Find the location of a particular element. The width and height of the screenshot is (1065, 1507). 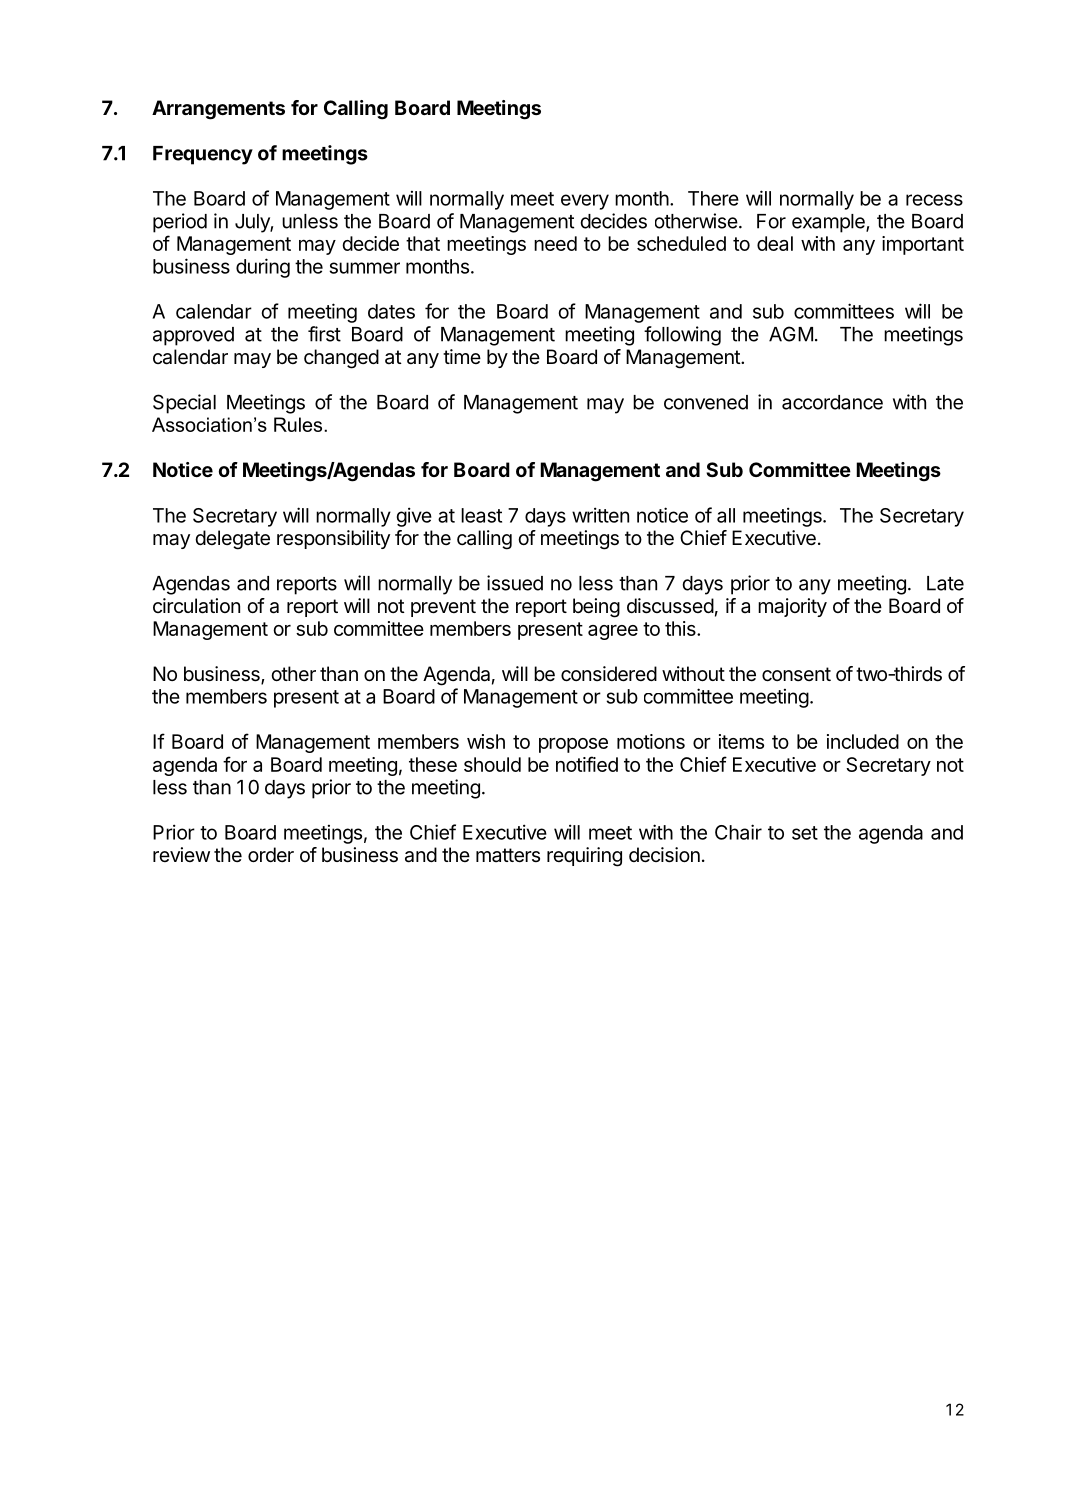

considered is located at coordinates (609, 674).
